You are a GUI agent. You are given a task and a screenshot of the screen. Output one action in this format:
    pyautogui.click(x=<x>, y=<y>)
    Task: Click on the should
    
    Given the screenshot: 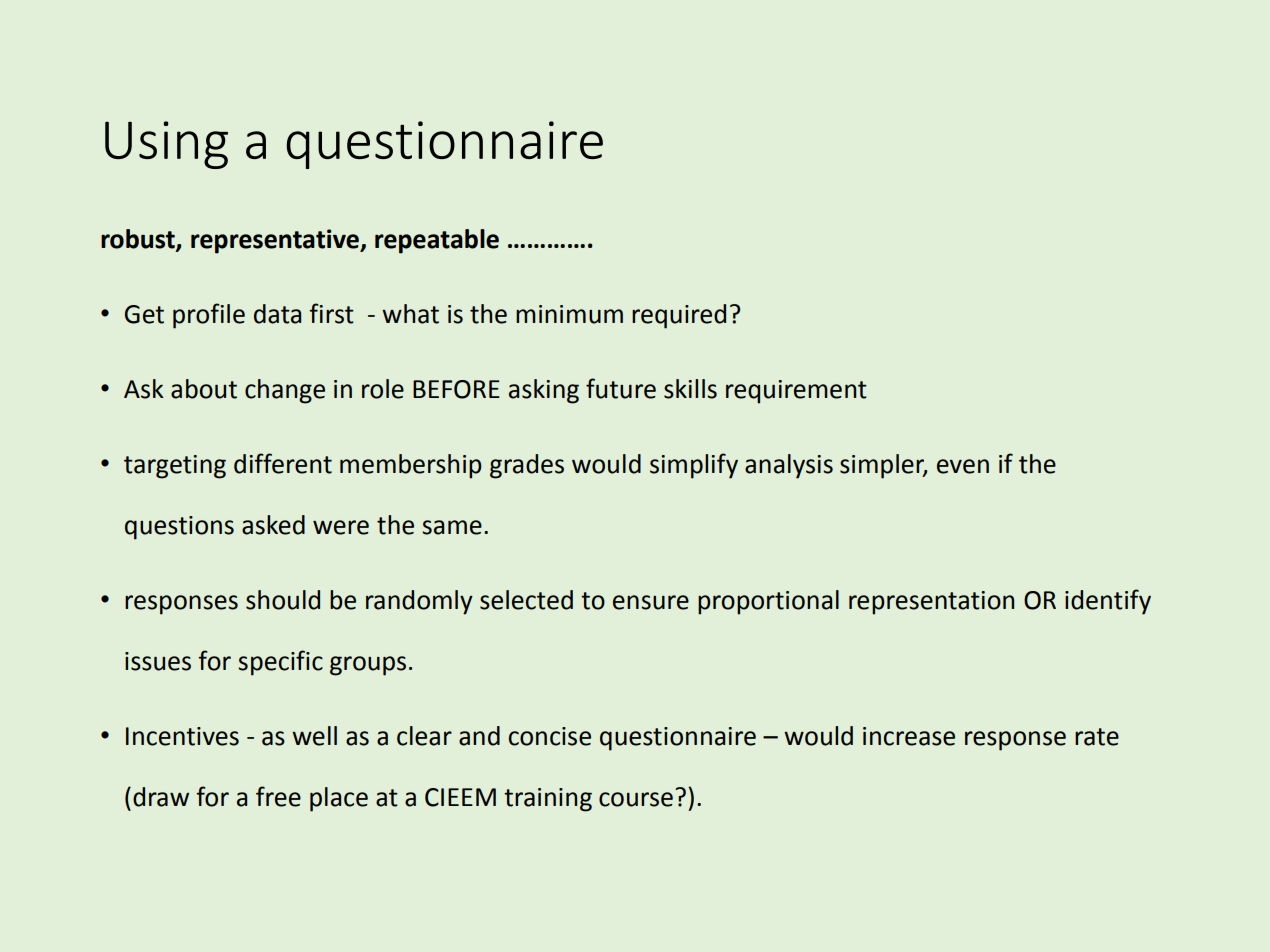 What is the action you would take?
    pyautogui.click(x=283, y=600)
